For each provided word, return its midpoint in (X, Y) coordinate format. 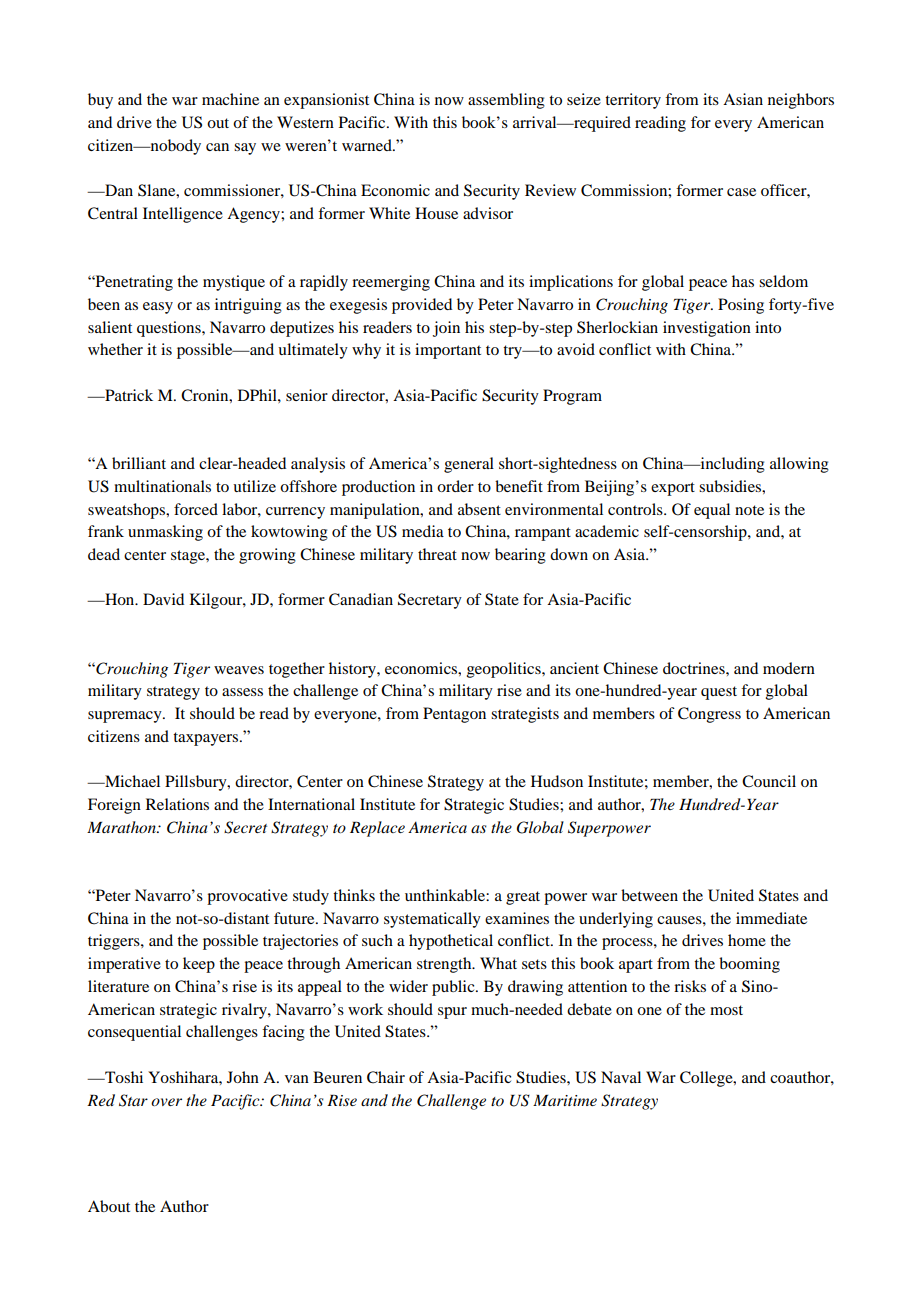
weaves (239, 670)
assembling (506, 101)
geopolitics (505, 670)
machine (230, 99)
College (707, 1079)
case (741, 192)
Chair (386, 1077)
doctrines (695, 668)
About (109, 1206)
